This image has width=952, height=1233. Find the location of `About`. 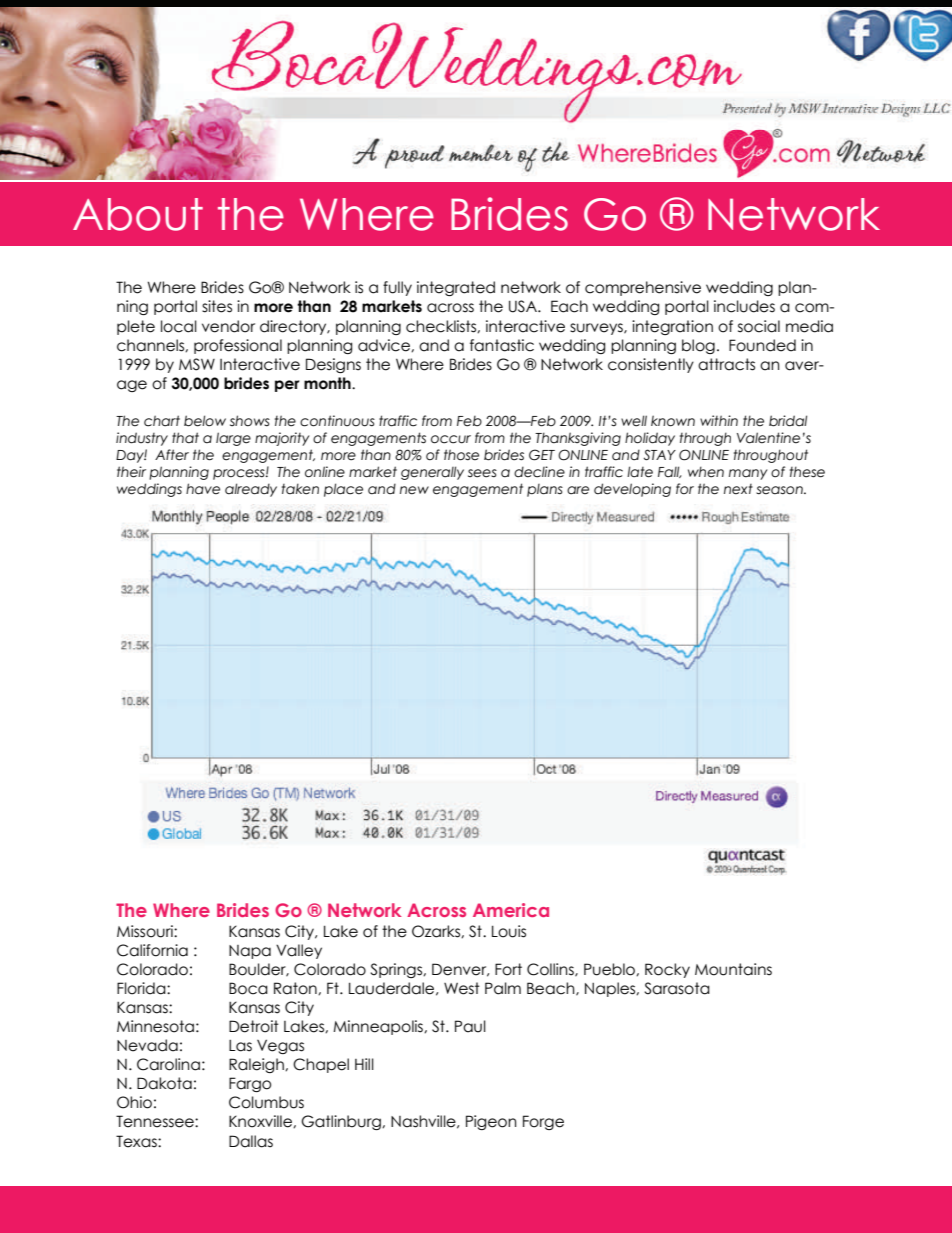

About is located at coordinates (138, 214).
